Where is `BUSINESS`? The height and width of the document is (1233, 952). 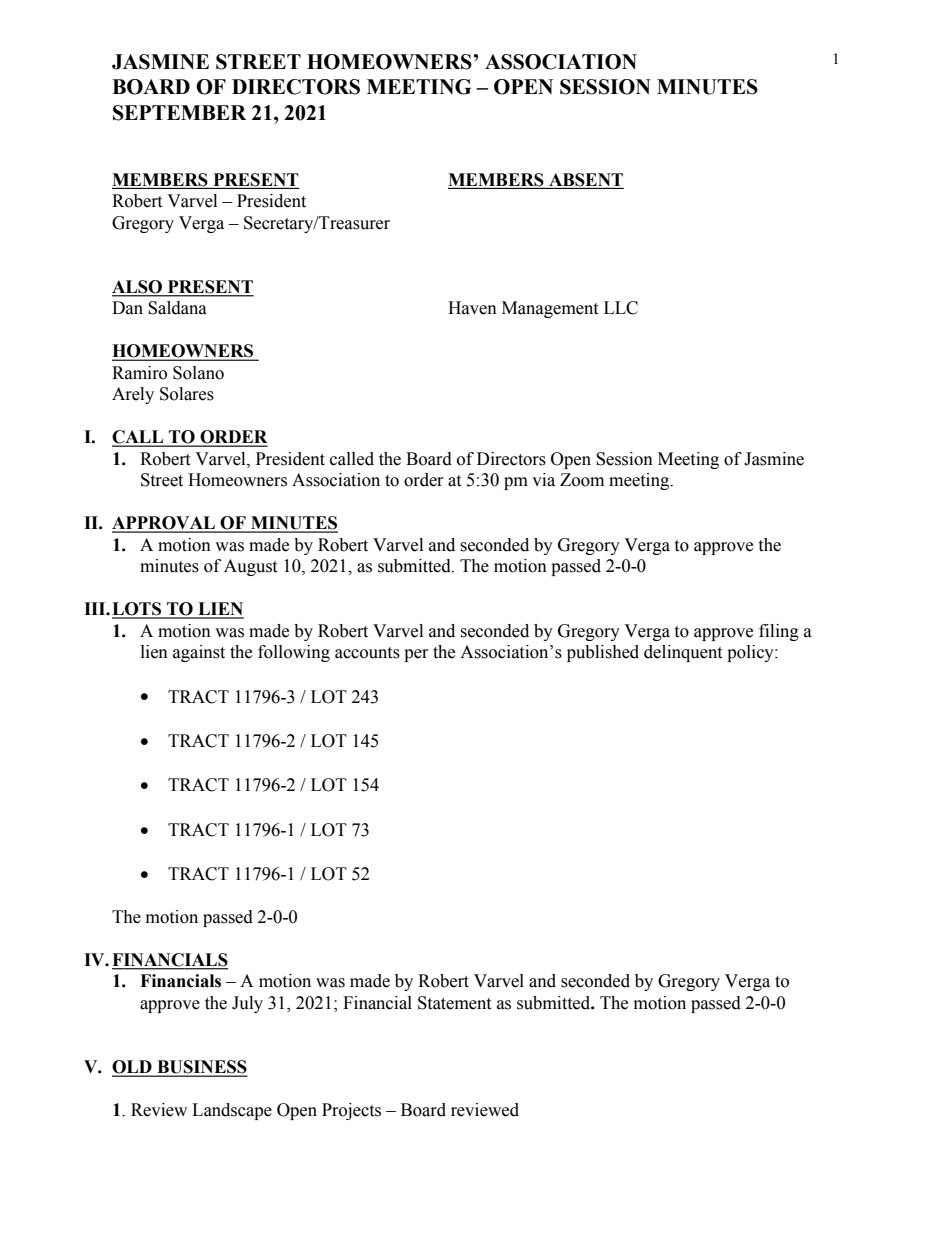 BUSINESS is located at coordinates (201, 1068).
